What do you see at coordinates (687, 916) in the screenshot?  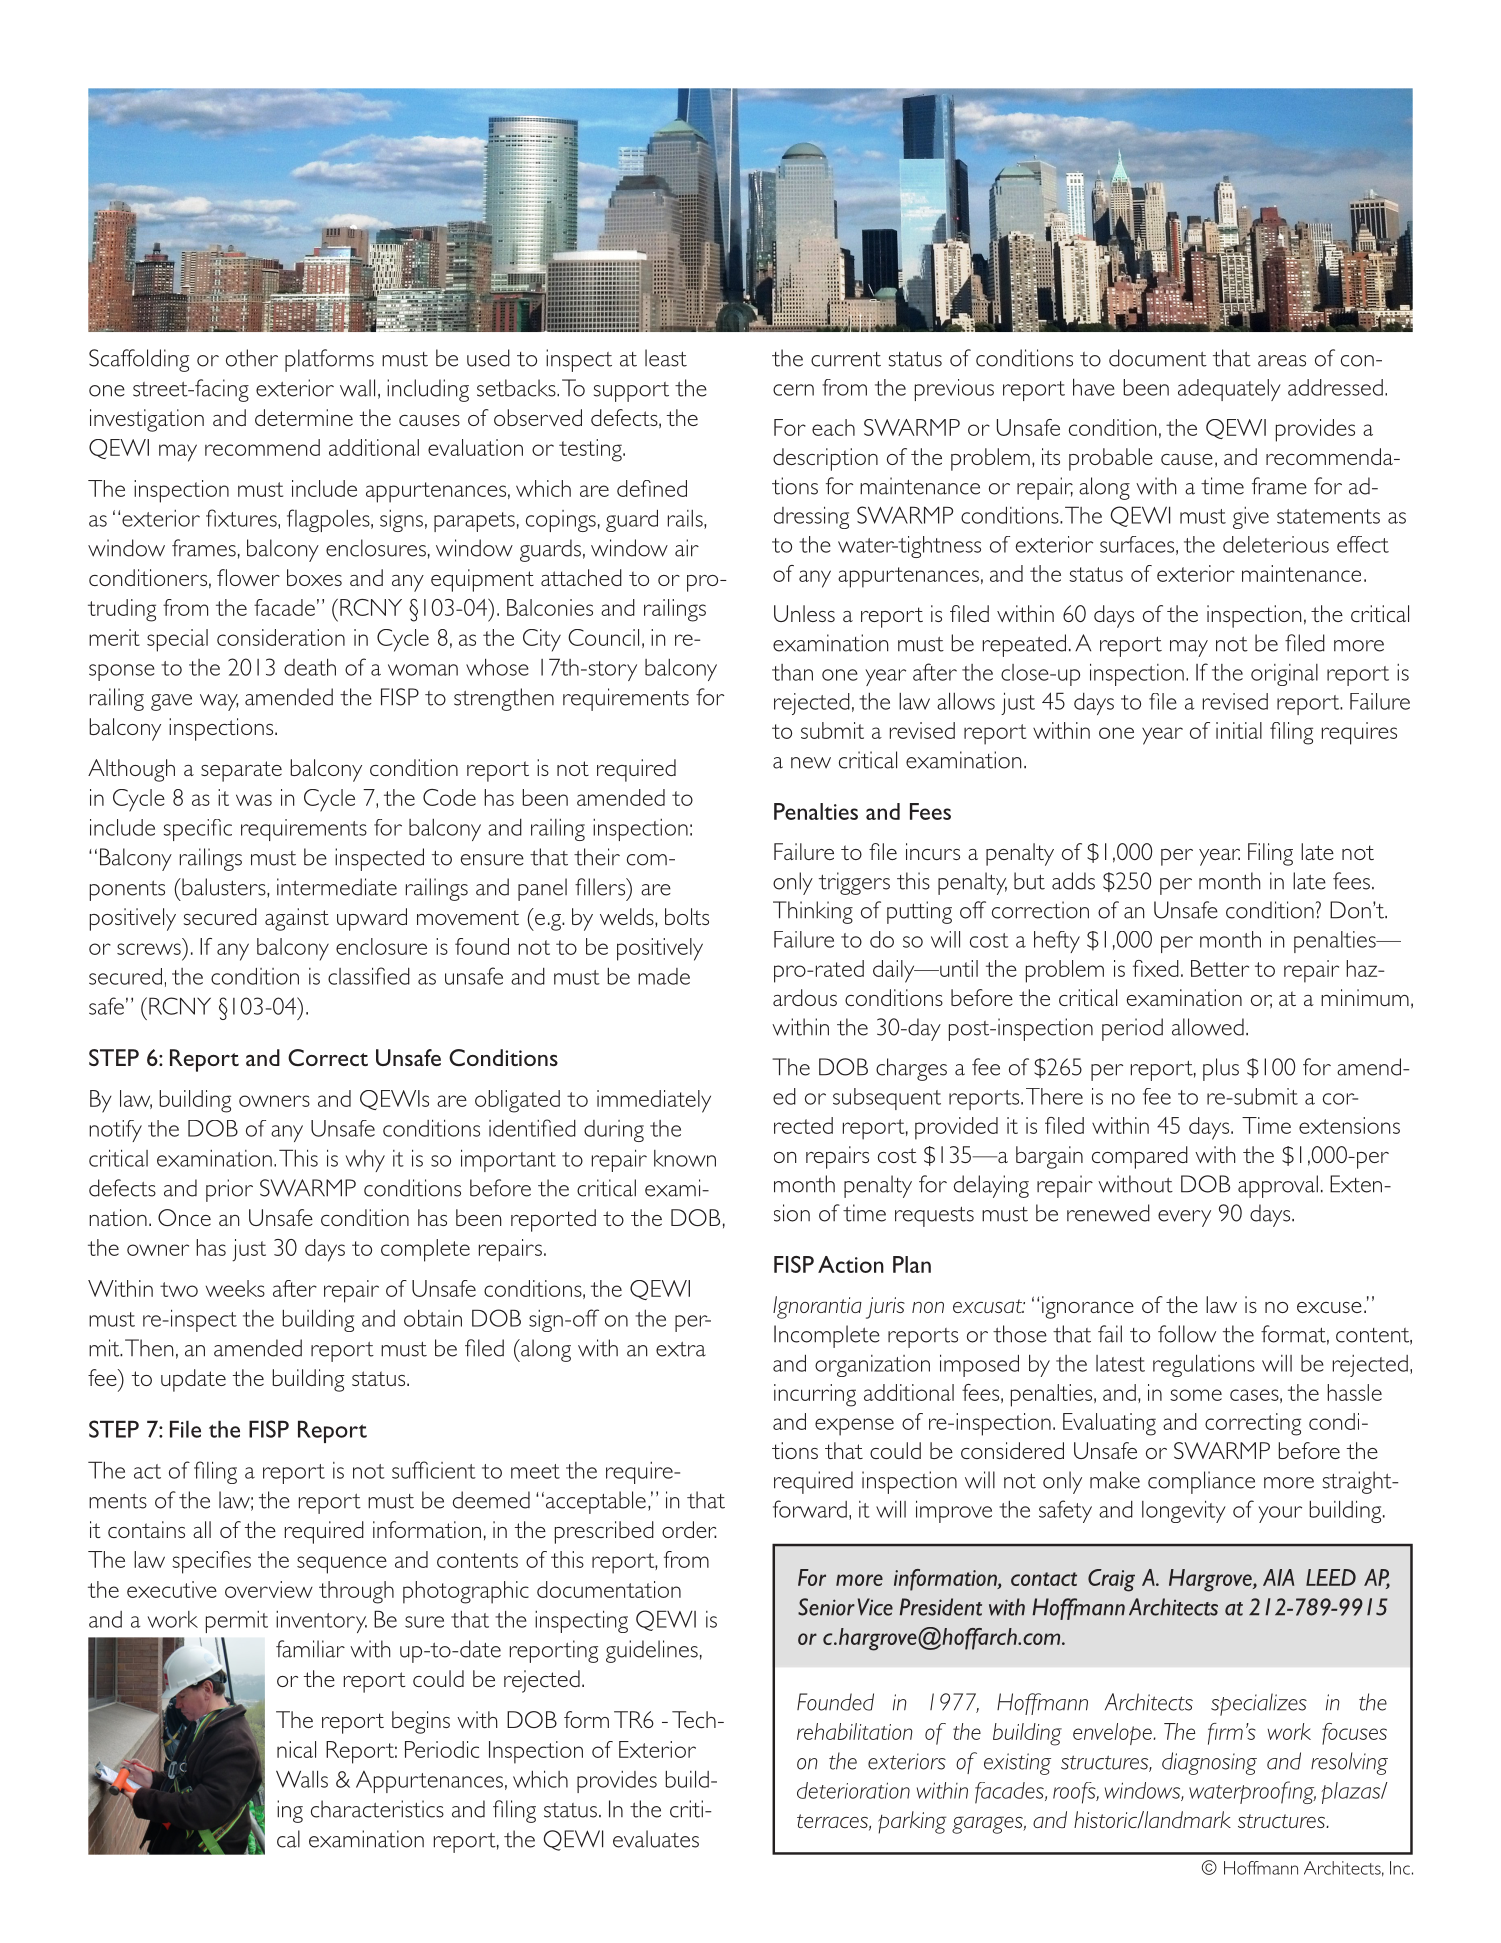 I see `bolts` at bounding box center [687, 916].
